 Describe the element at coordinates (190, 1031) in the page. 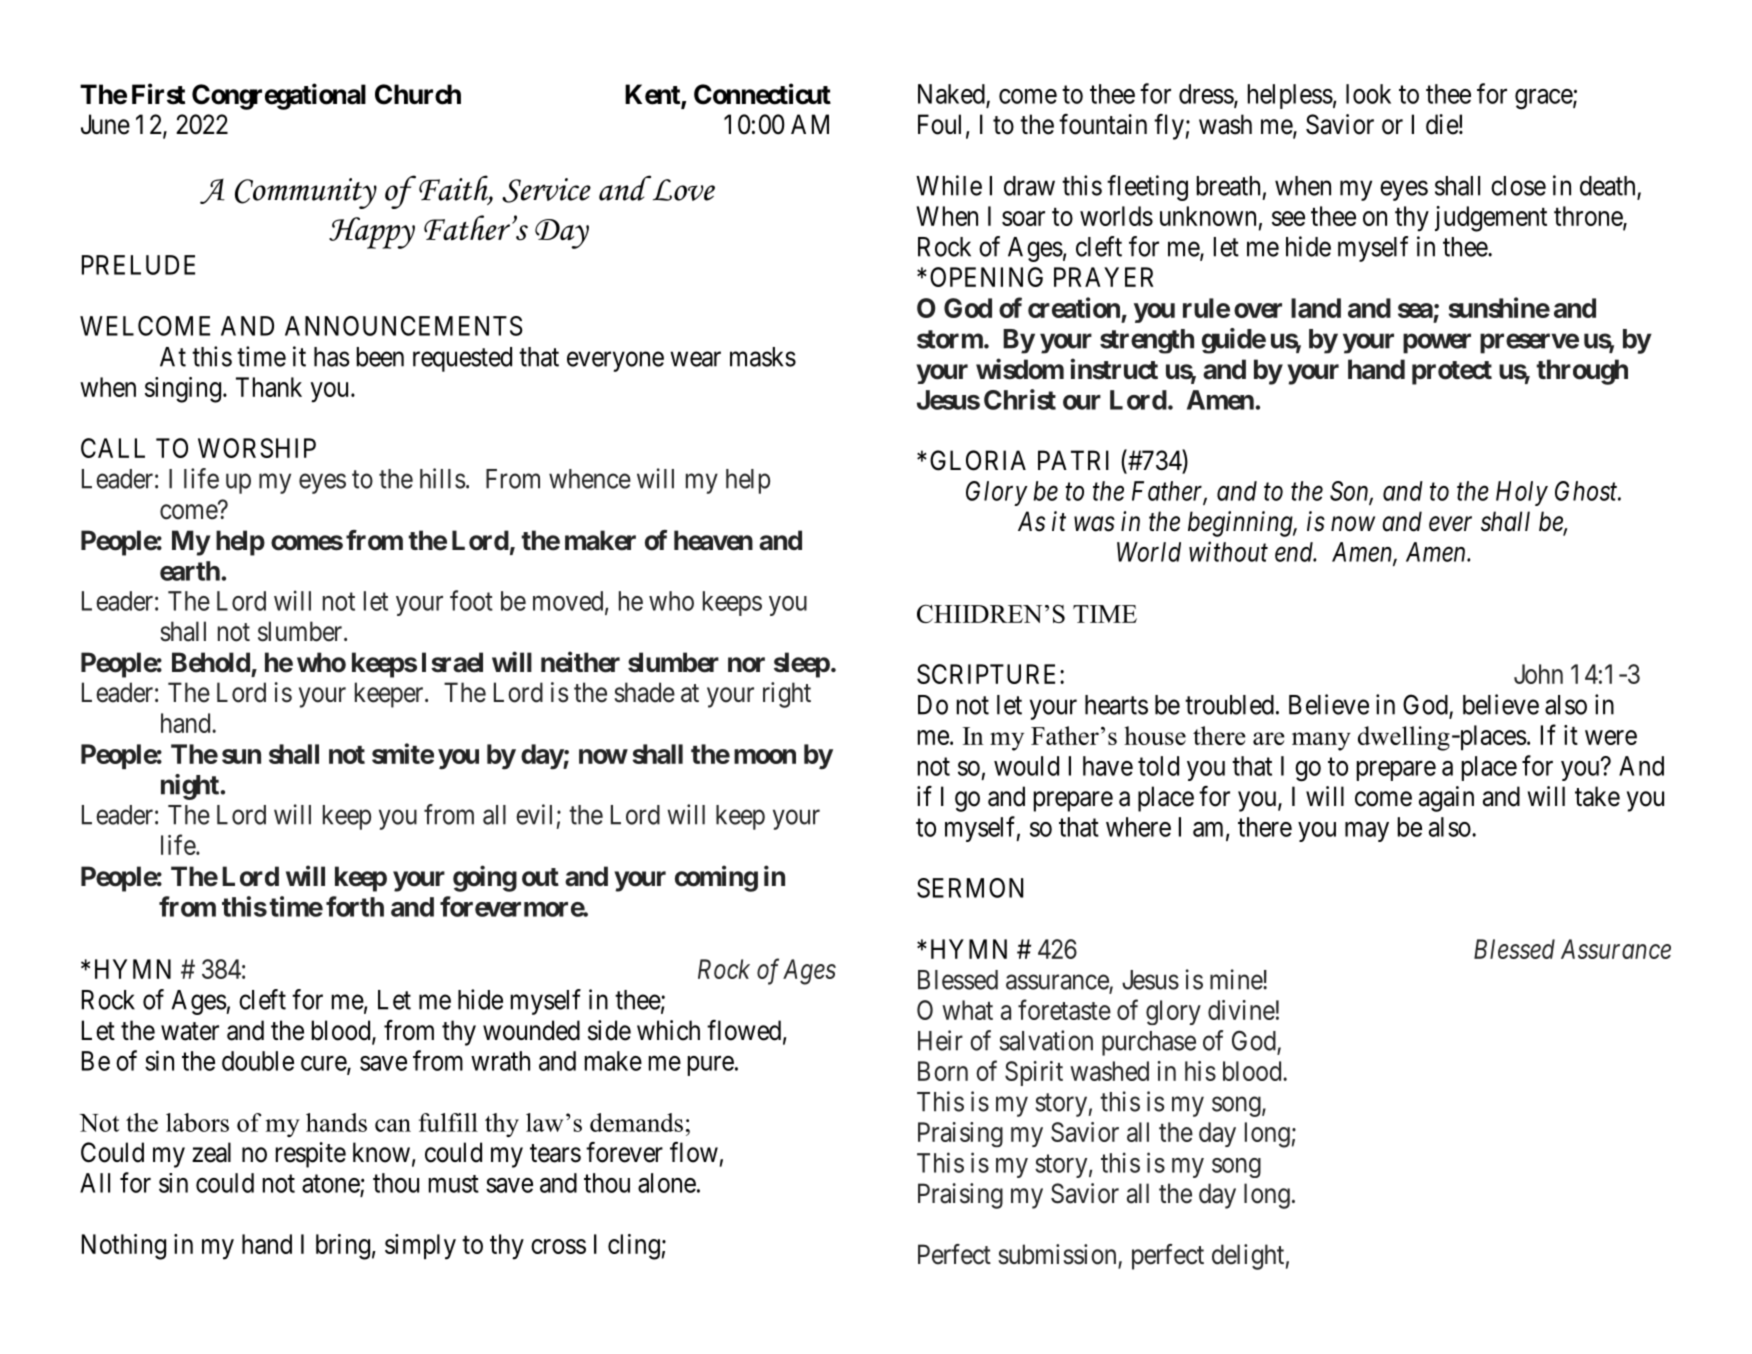

I see `water` at that location.
